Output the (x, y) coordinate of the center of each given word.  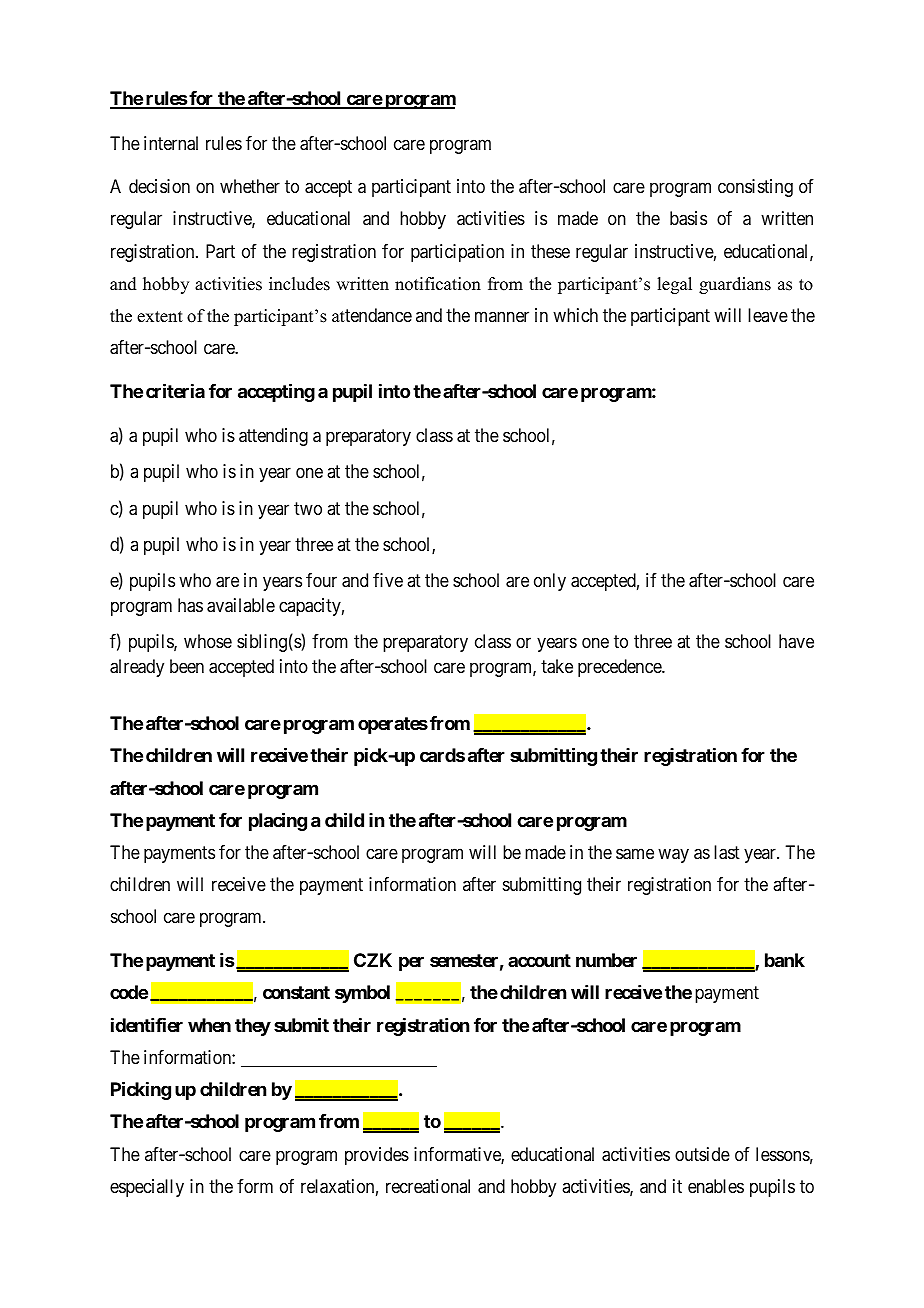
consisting (755, 188)
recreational (428, 1186)
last (727, 852)
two (308, 508)
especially (147, 1188)
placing (278, 821)
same (635, 854)
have (796, 641)
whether (250, 186)
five (388, 580)
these (550, 251)
